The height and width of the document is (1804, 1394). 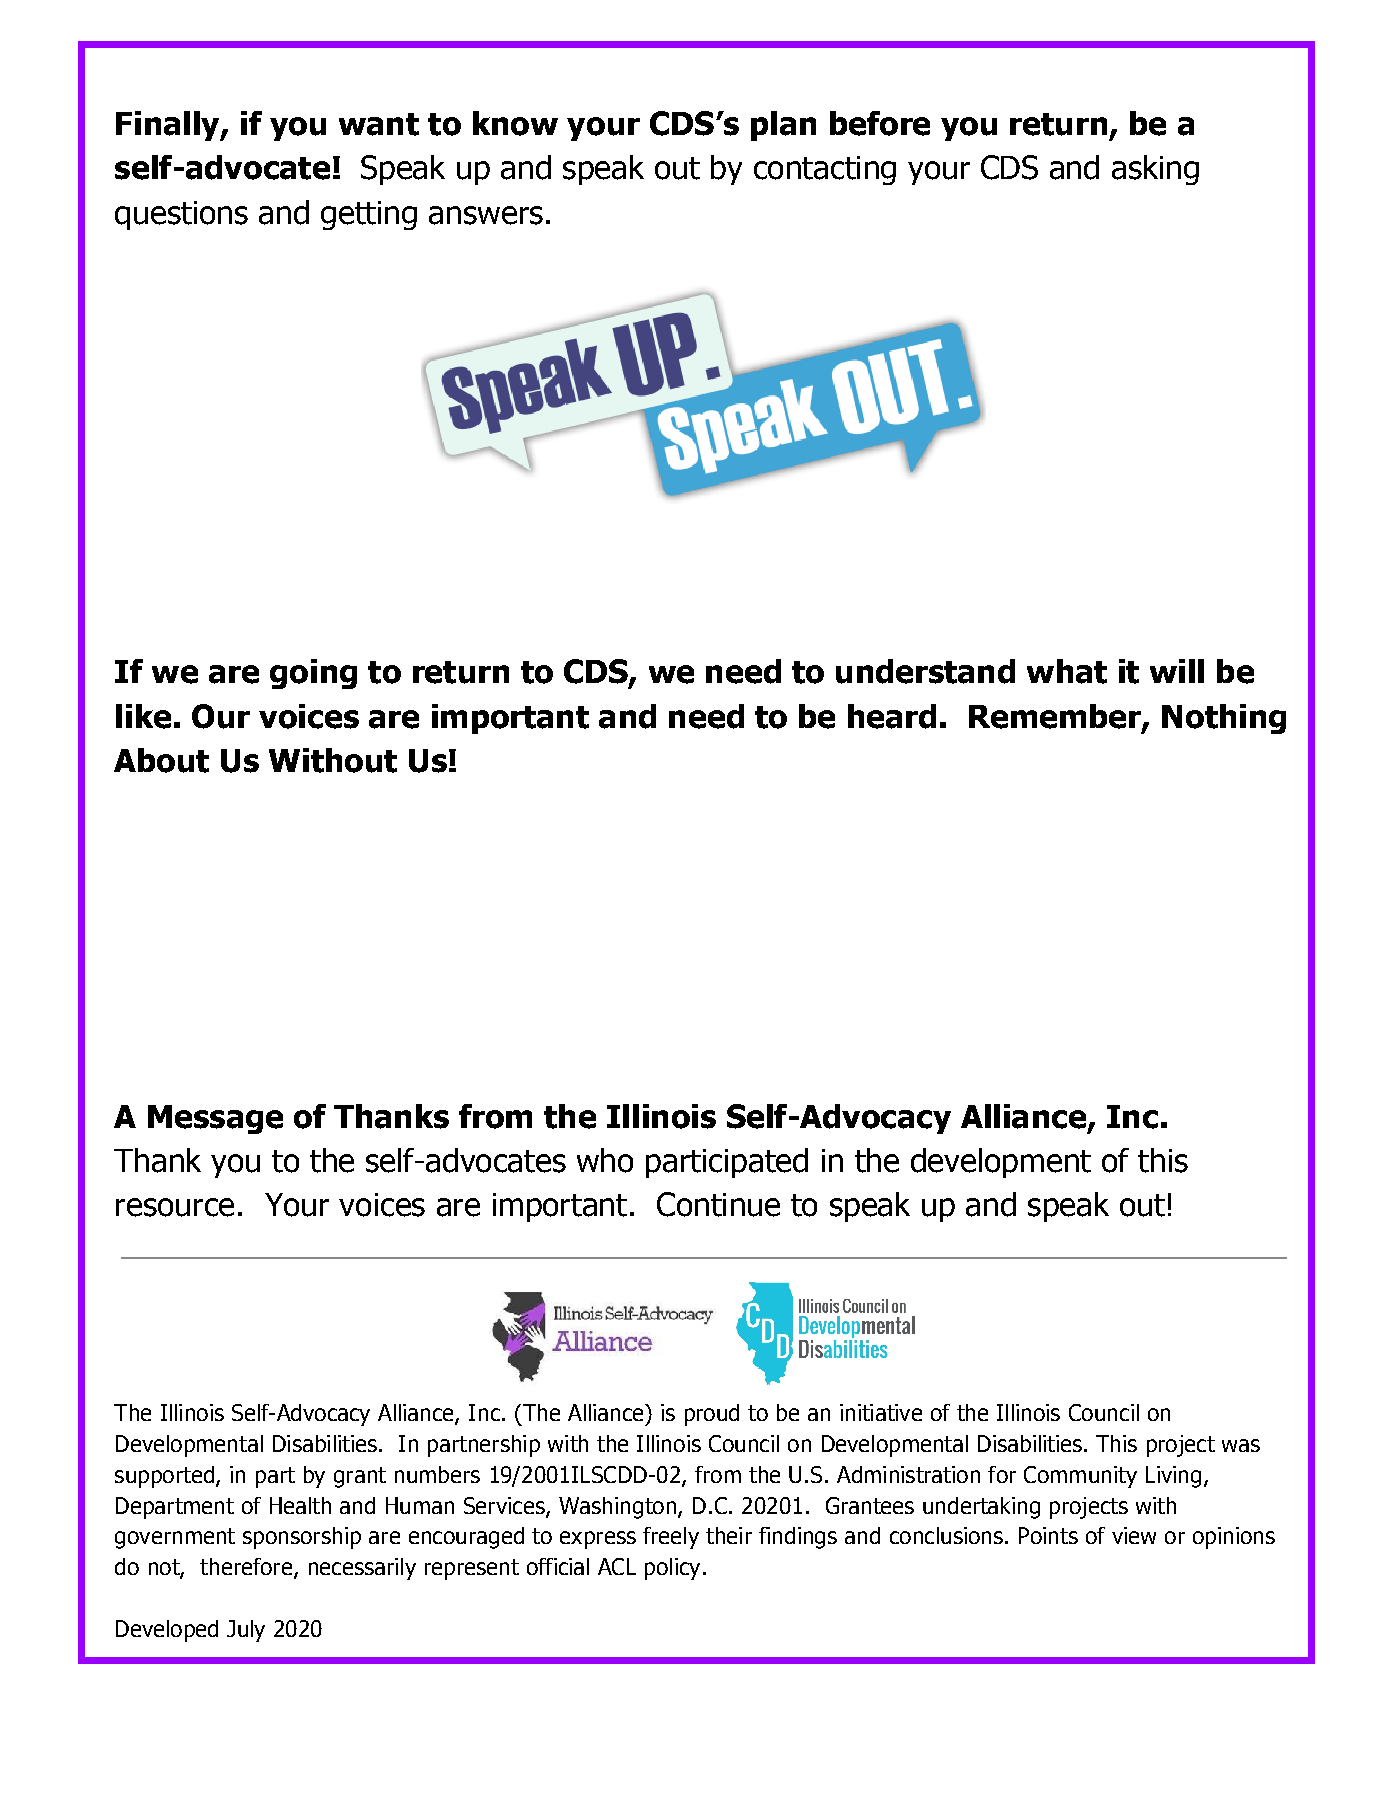 I want to click on Message, so click(x=215, y=1119).
